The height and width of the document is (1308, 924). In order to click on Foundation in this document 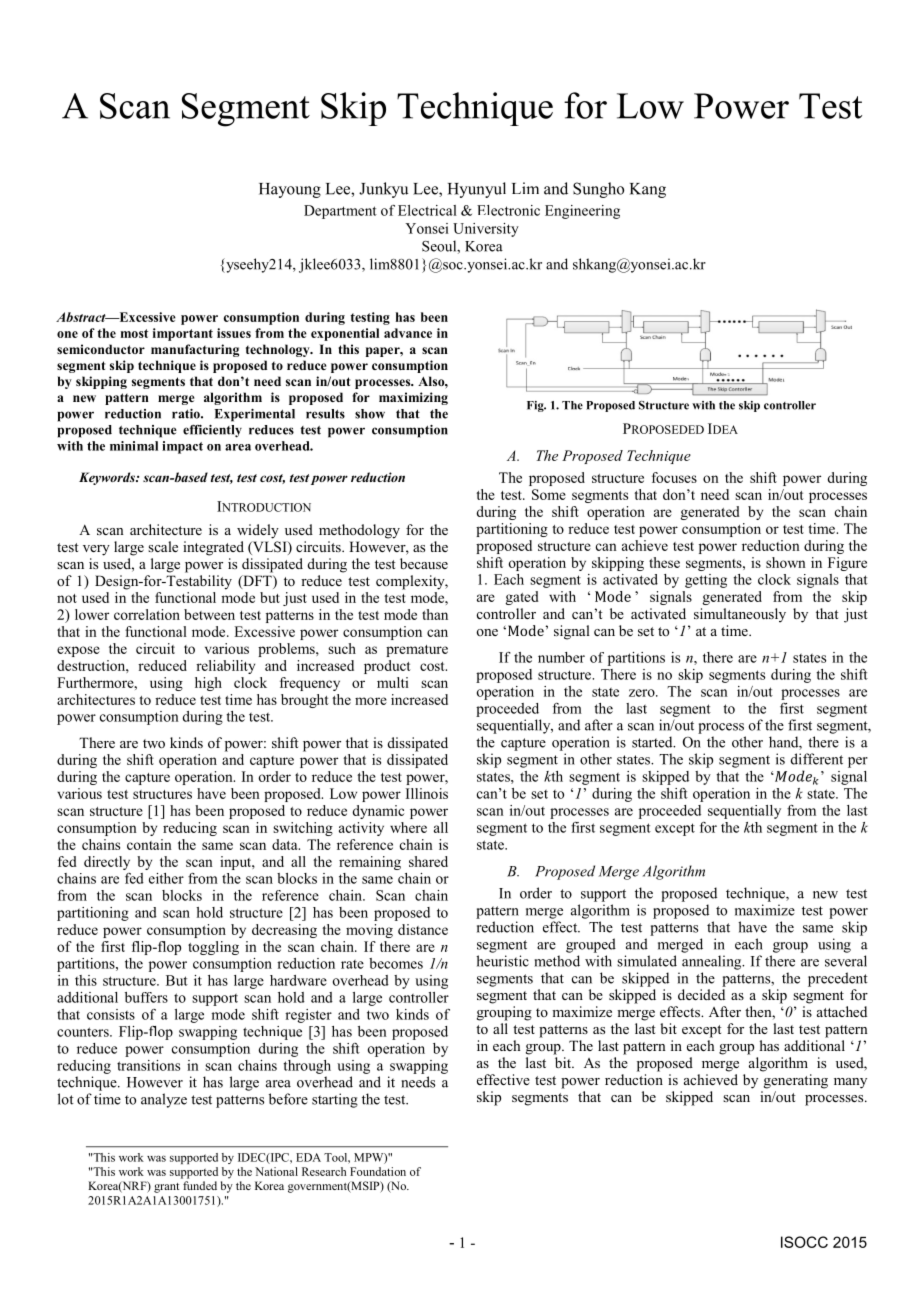, I will do `click(378, 1171)`.
